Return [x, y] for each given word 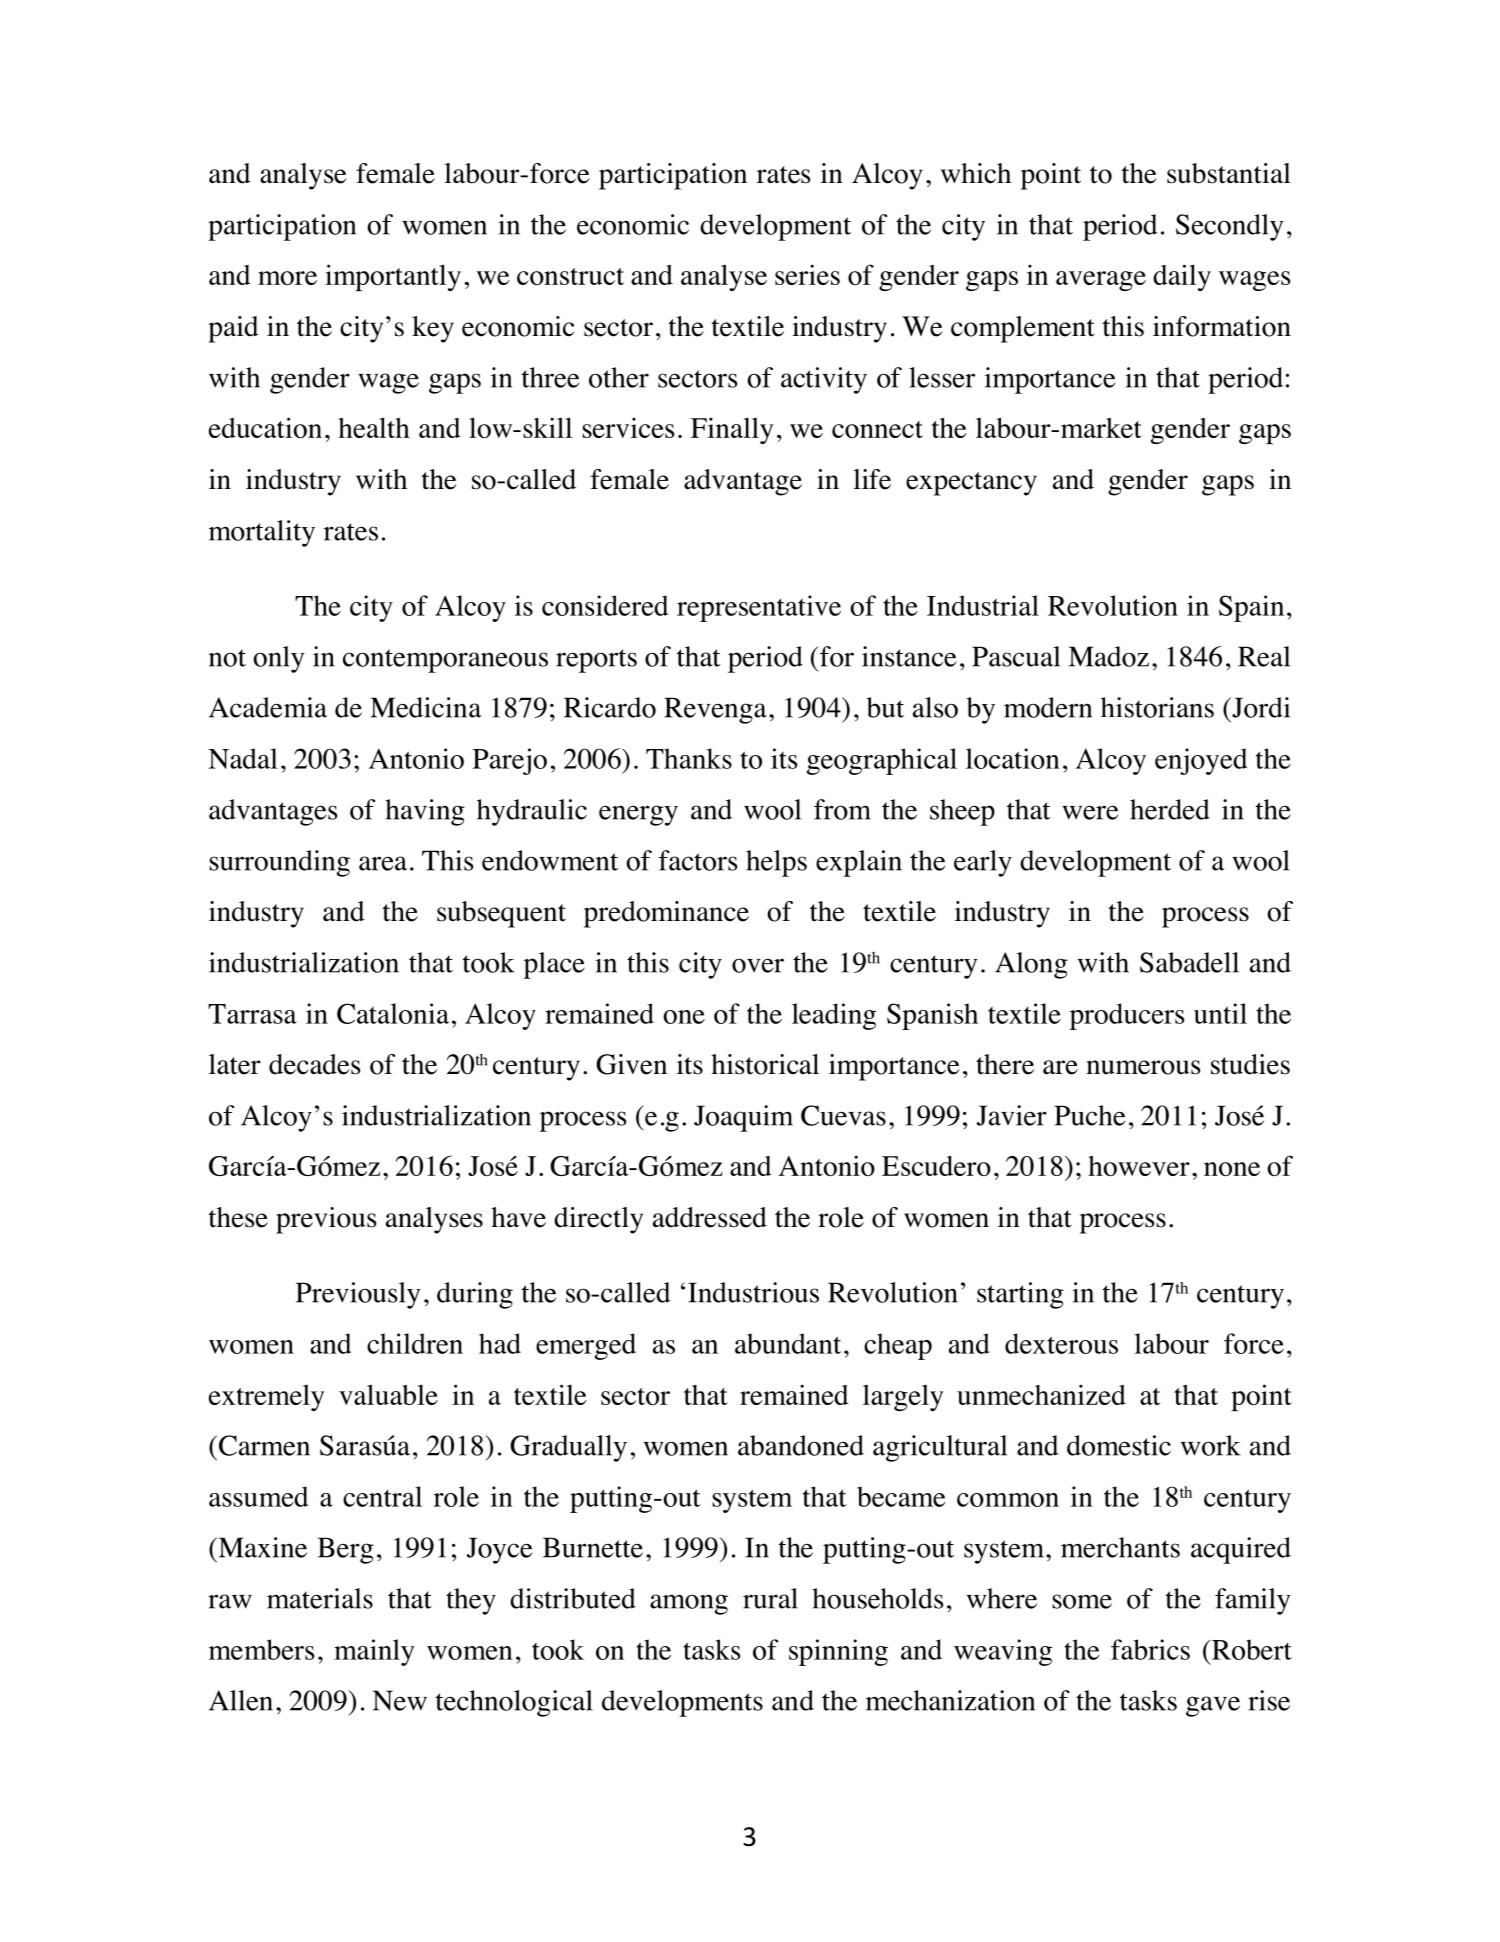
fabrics [1150, 1649]
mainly [374, 1652]
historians [1157, 707]
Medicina [425, 707]
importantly [393, 277]
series [807, 274]
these [238, 1217]
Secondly [1230, 227]
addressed [710, 1217]
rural [770, 1598]
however [1139, 1166]
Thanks [689, 758]
